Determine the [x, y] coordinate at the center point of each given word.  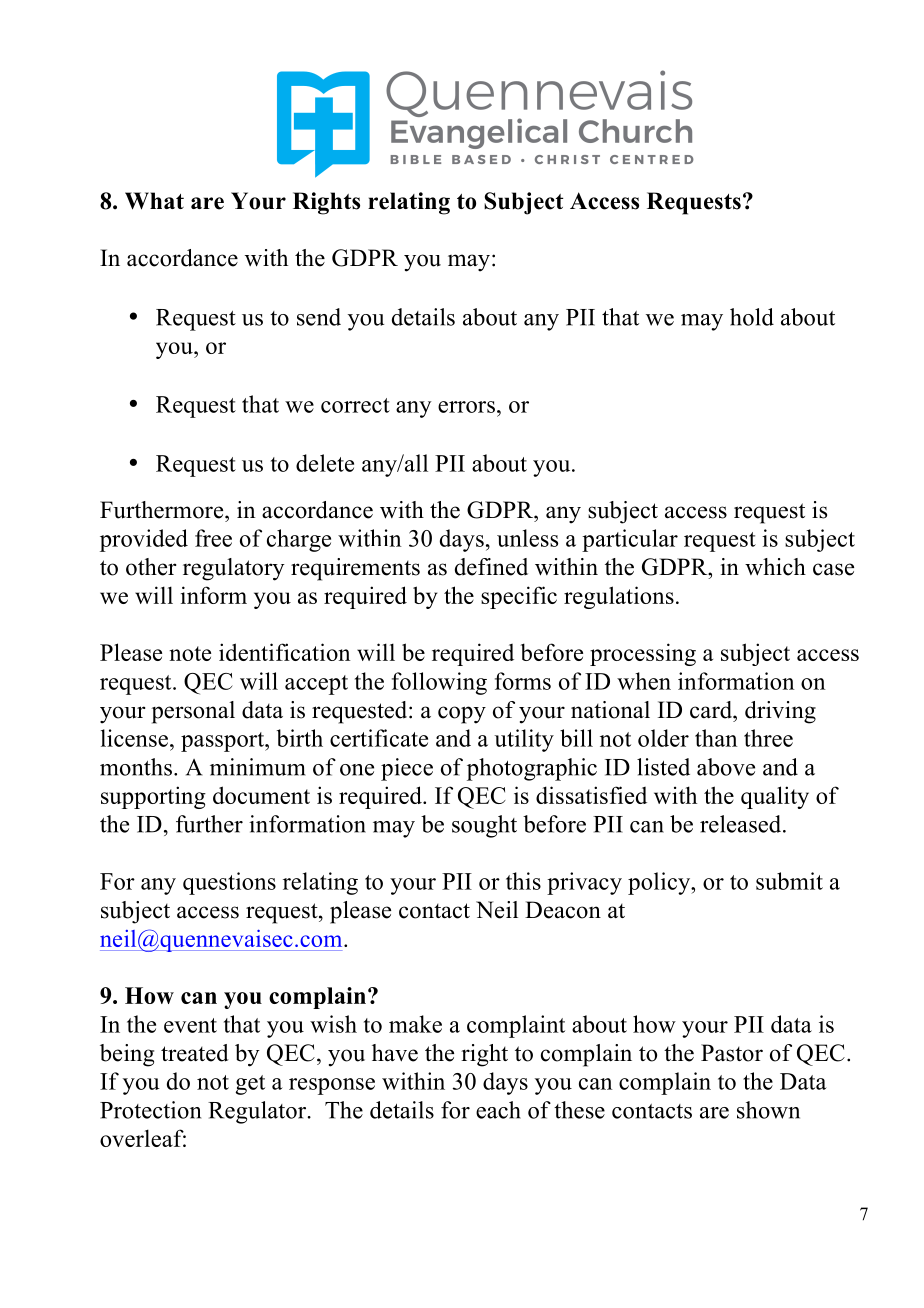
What [154, 201]
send [319, 317]
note [190, 653]
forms [523, 681]
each [498, 1110]
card [712, 710]
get [250, 1085]
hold [752, 317]
